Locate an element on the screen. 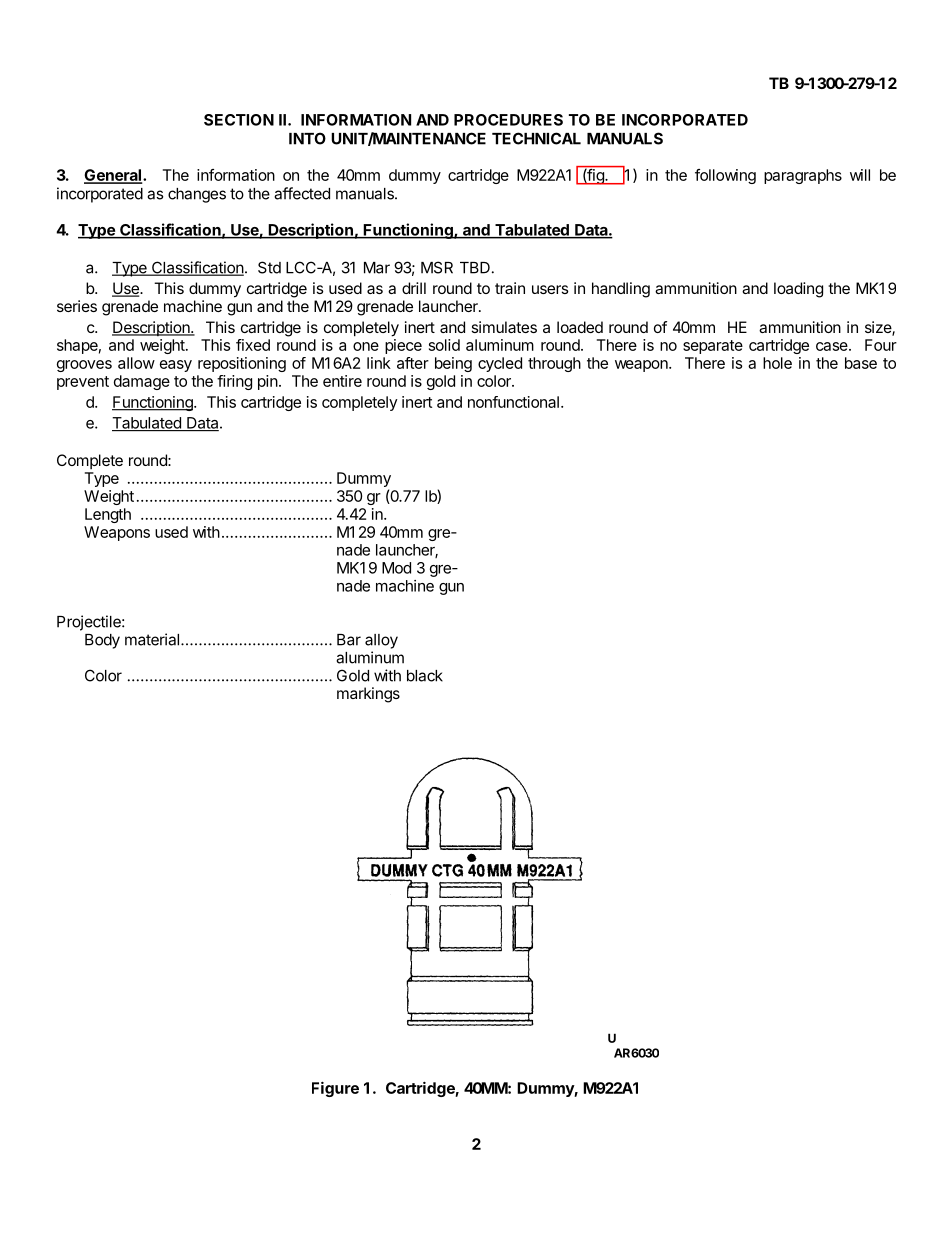  paragraphs is located at coordinates (803, 176).
